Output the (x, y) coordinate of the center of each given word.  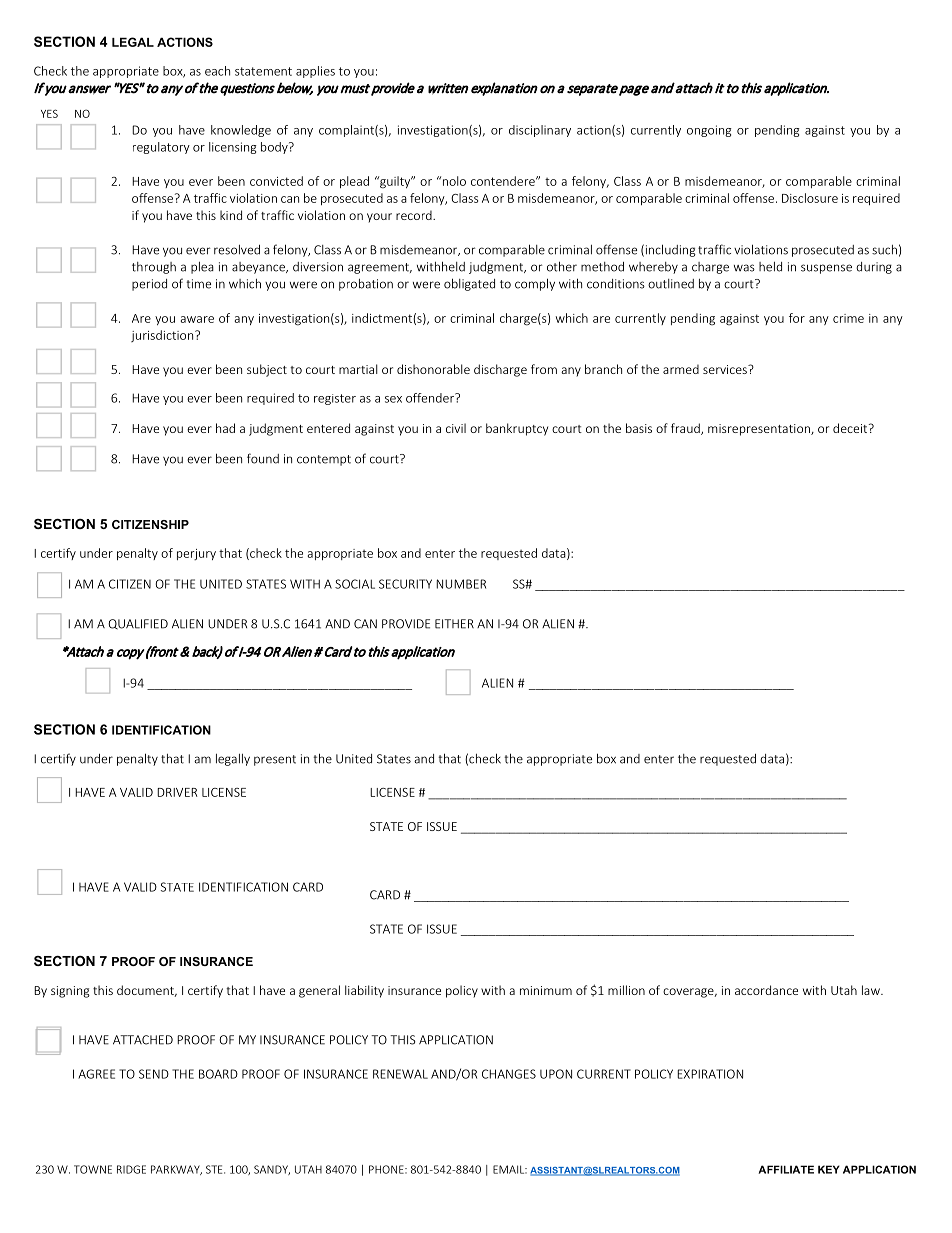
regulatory (161, 148)
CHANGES (509, 1074)
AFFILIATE (786, 1169)
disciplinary (540, 131)
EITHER (454, 624)
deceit (851, 428)
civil (456, 428)
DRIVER (177, 792)
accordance (766, 990)
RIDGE (131, 1169)
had (225, 428)
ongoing (709, 131)
